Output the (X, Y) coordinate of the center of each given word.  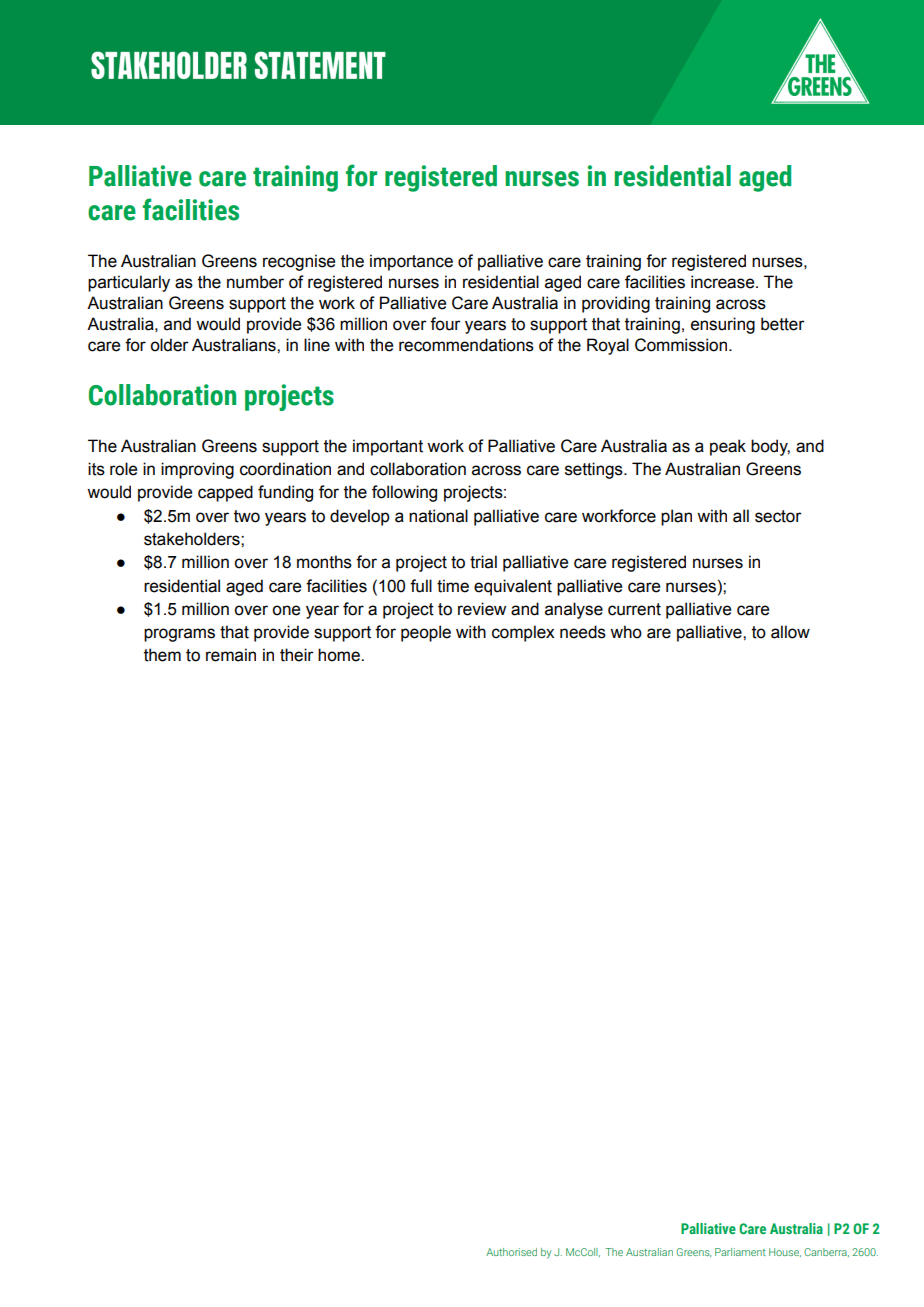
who (626, 632)
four (445, 324)
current (634, 609)
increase (724, 282)
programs (179, 635)
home (340, 655)
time (453, 586)
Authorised (511, 1252)
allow (790, 632)
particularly (129, 283)
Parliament (740, 1252)
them (162, 655)
